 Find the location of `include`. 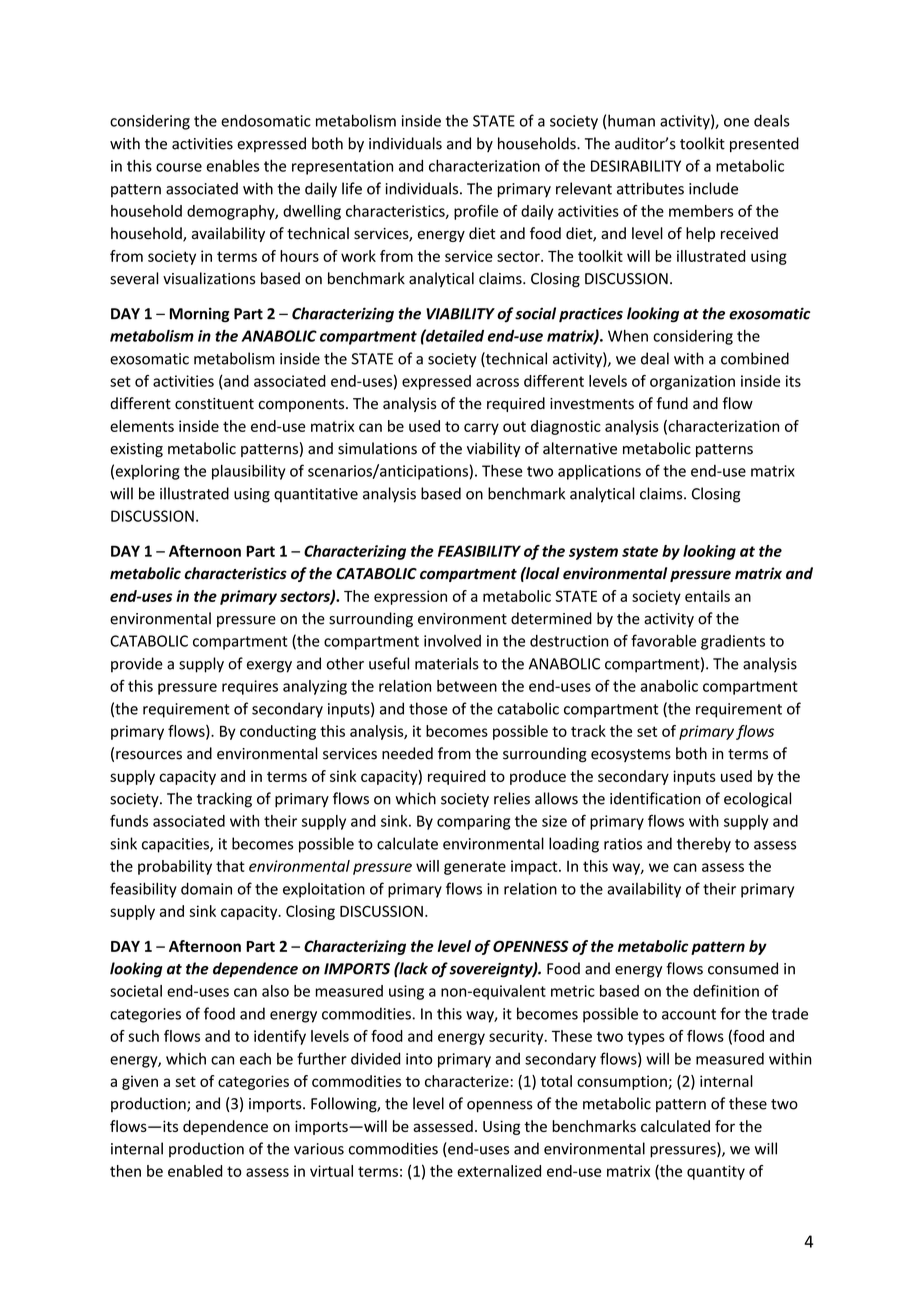

include is located at coordinates (713, 188).
